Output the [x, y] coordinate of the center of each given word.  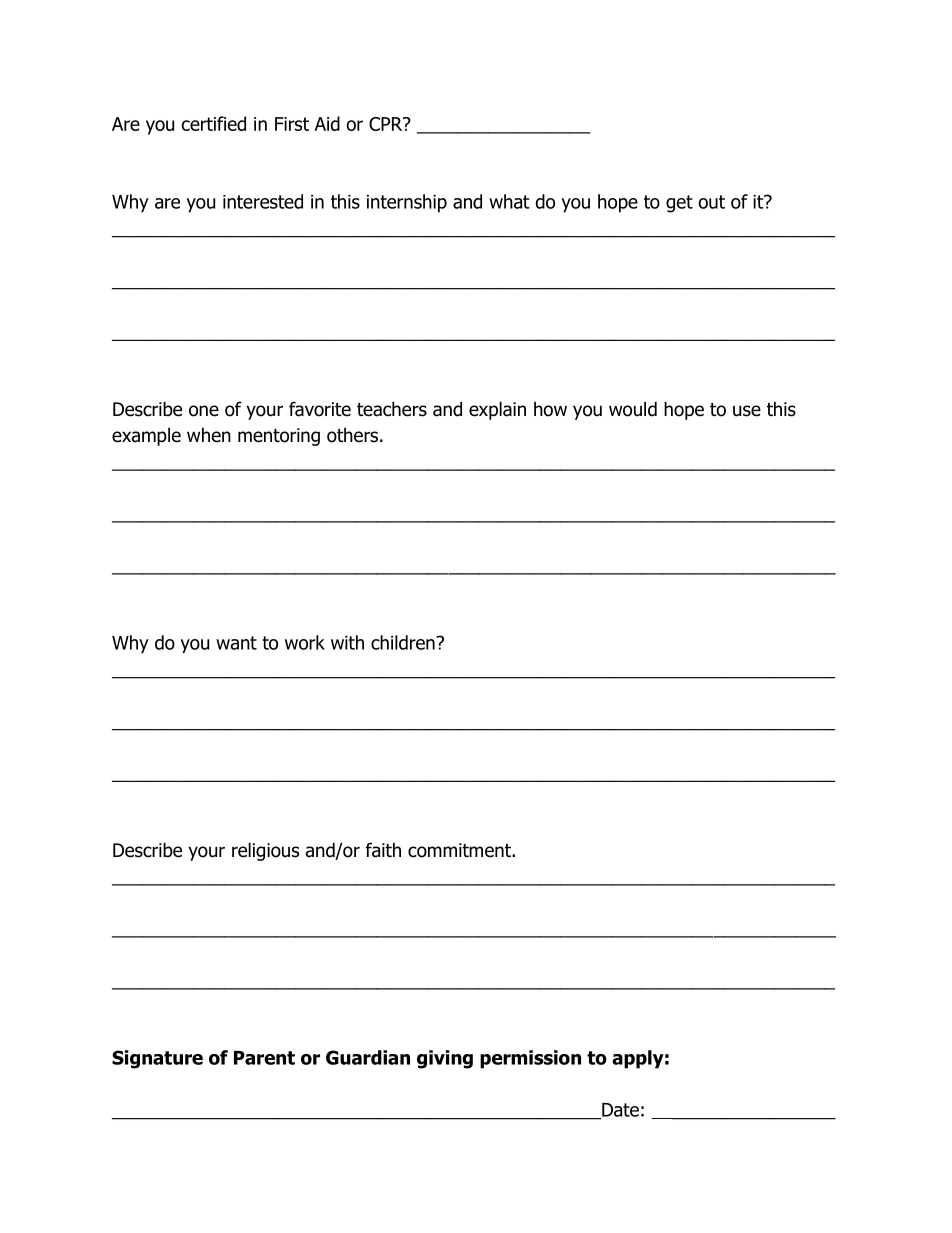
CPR [387, 124]
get [679, 204]
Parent [264, 1058]
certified [213, 123]
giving [445, 1059]
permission [530, 1059]
